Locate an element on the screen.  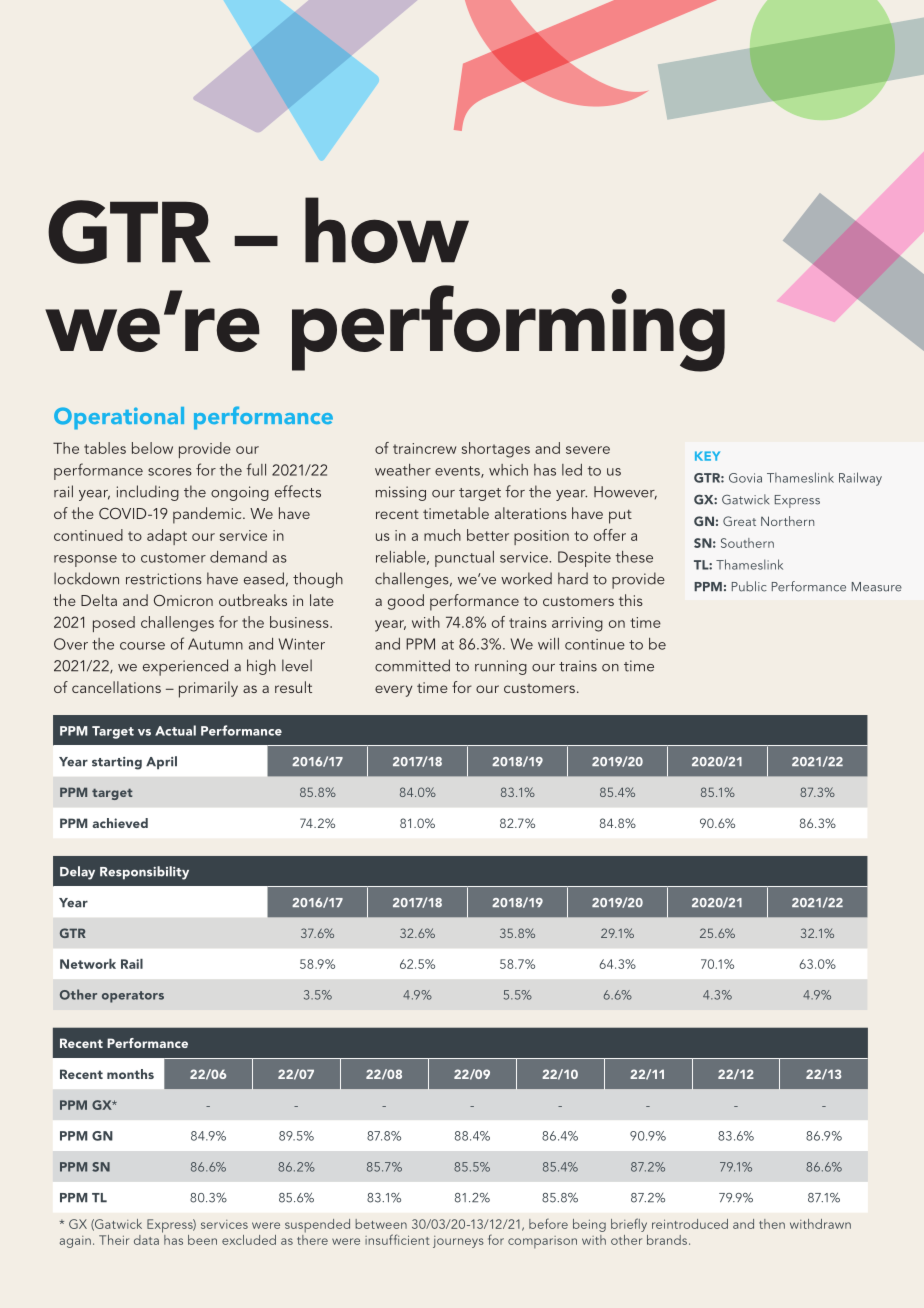
performing is located at coordinates (508, 328).
